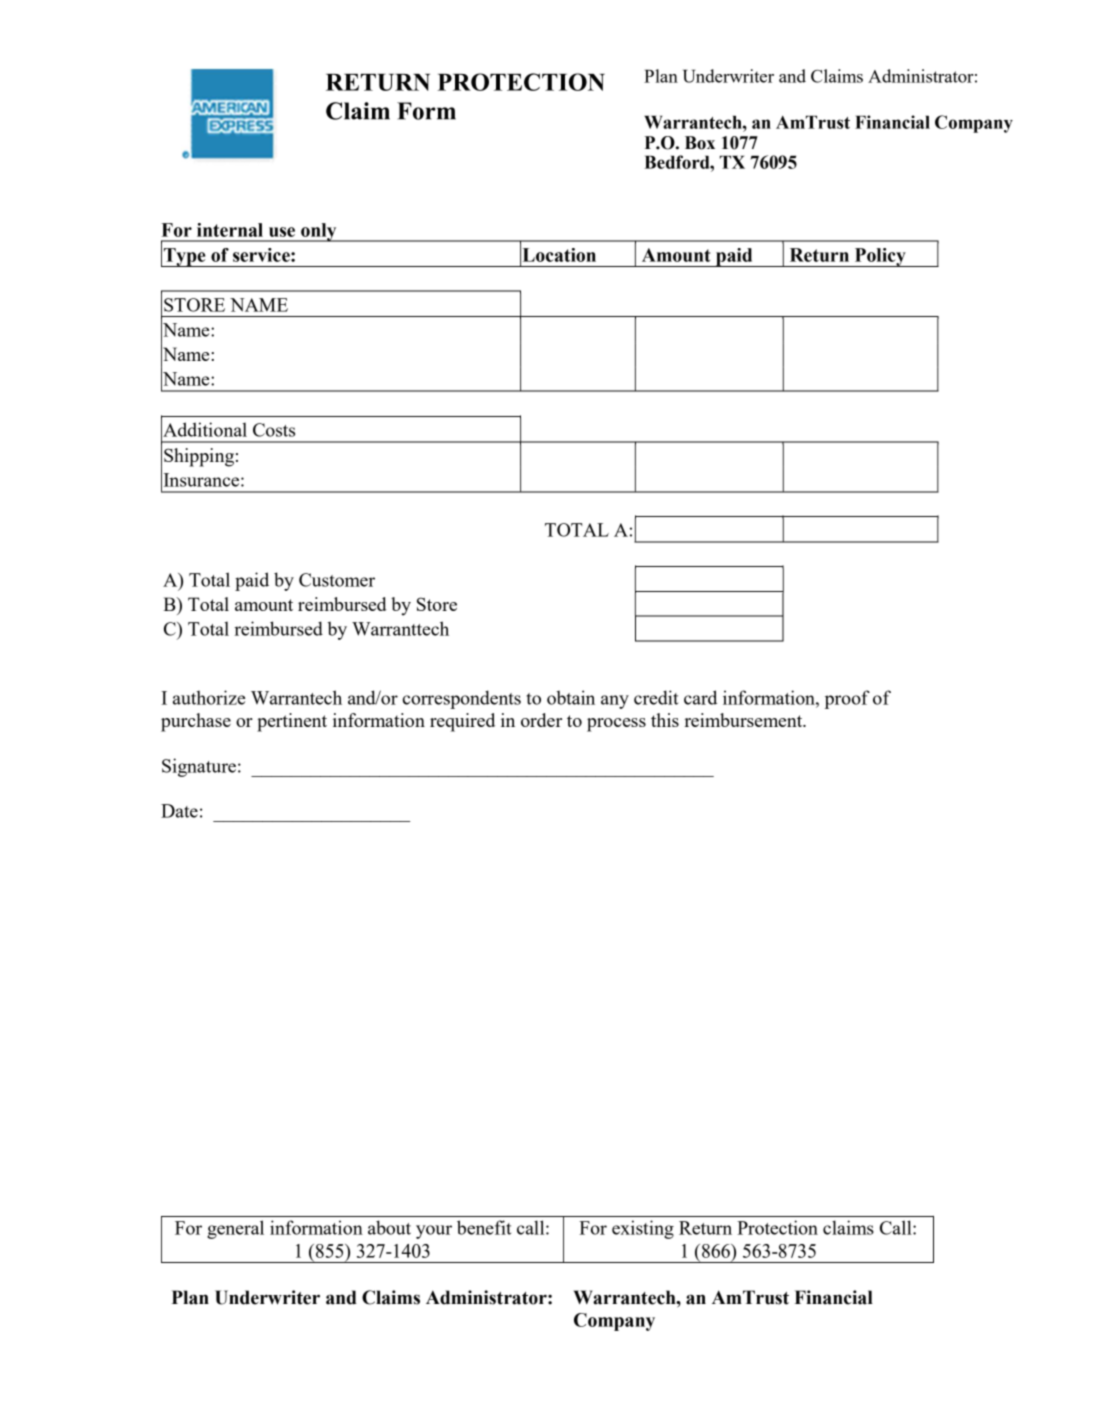  What do you see at coordinates (700, 143) in the document?
I see `Box` at bounding box center [700, 143].
